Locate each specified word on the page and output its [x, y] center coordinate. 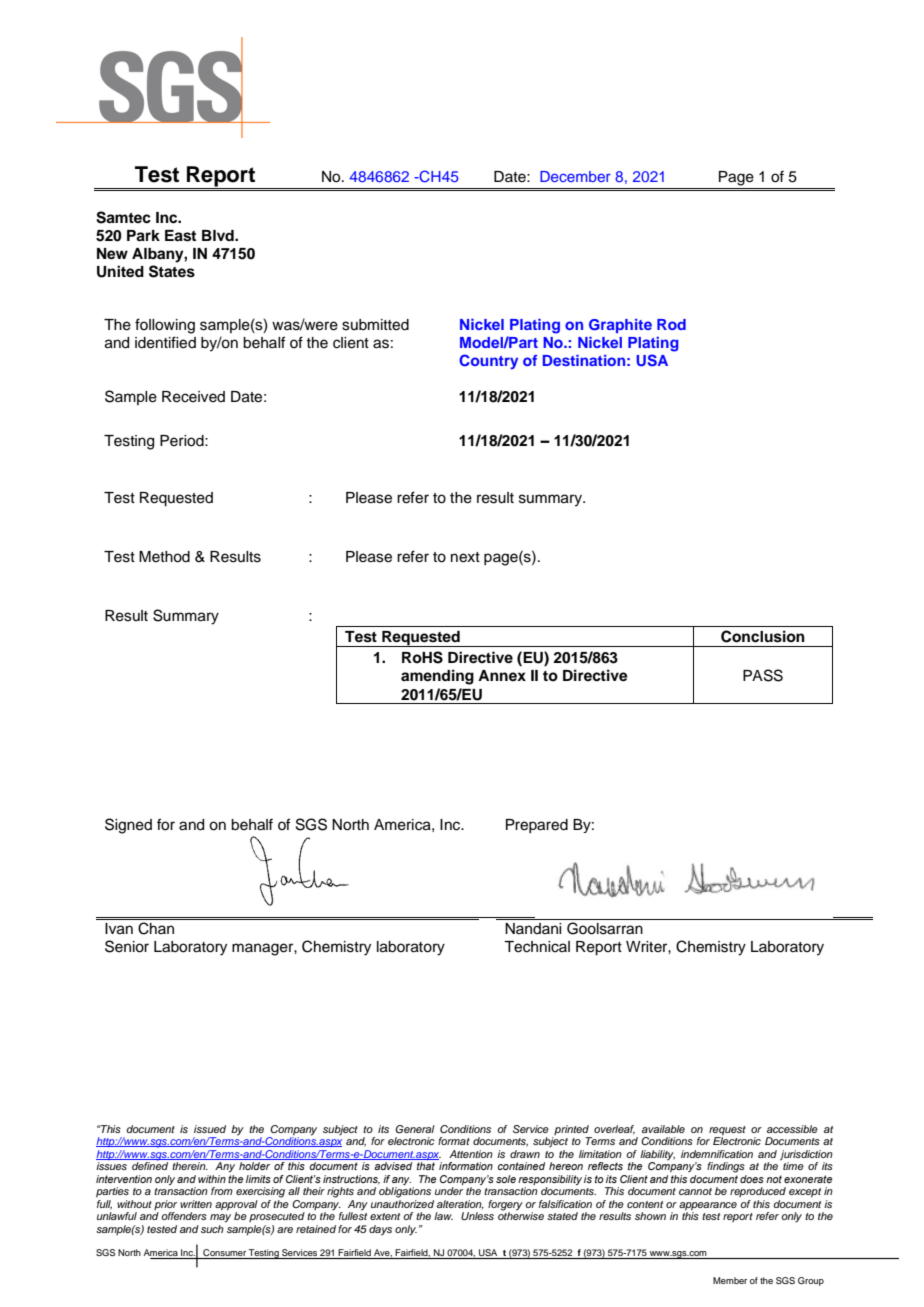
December [575, 176]
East [180, 236]
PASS [763, 675]
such [212, 1229]
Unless [477, 1216]
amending [437, 677]
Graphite [620, 326]
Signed [128, 826]
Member [730, 1280]
